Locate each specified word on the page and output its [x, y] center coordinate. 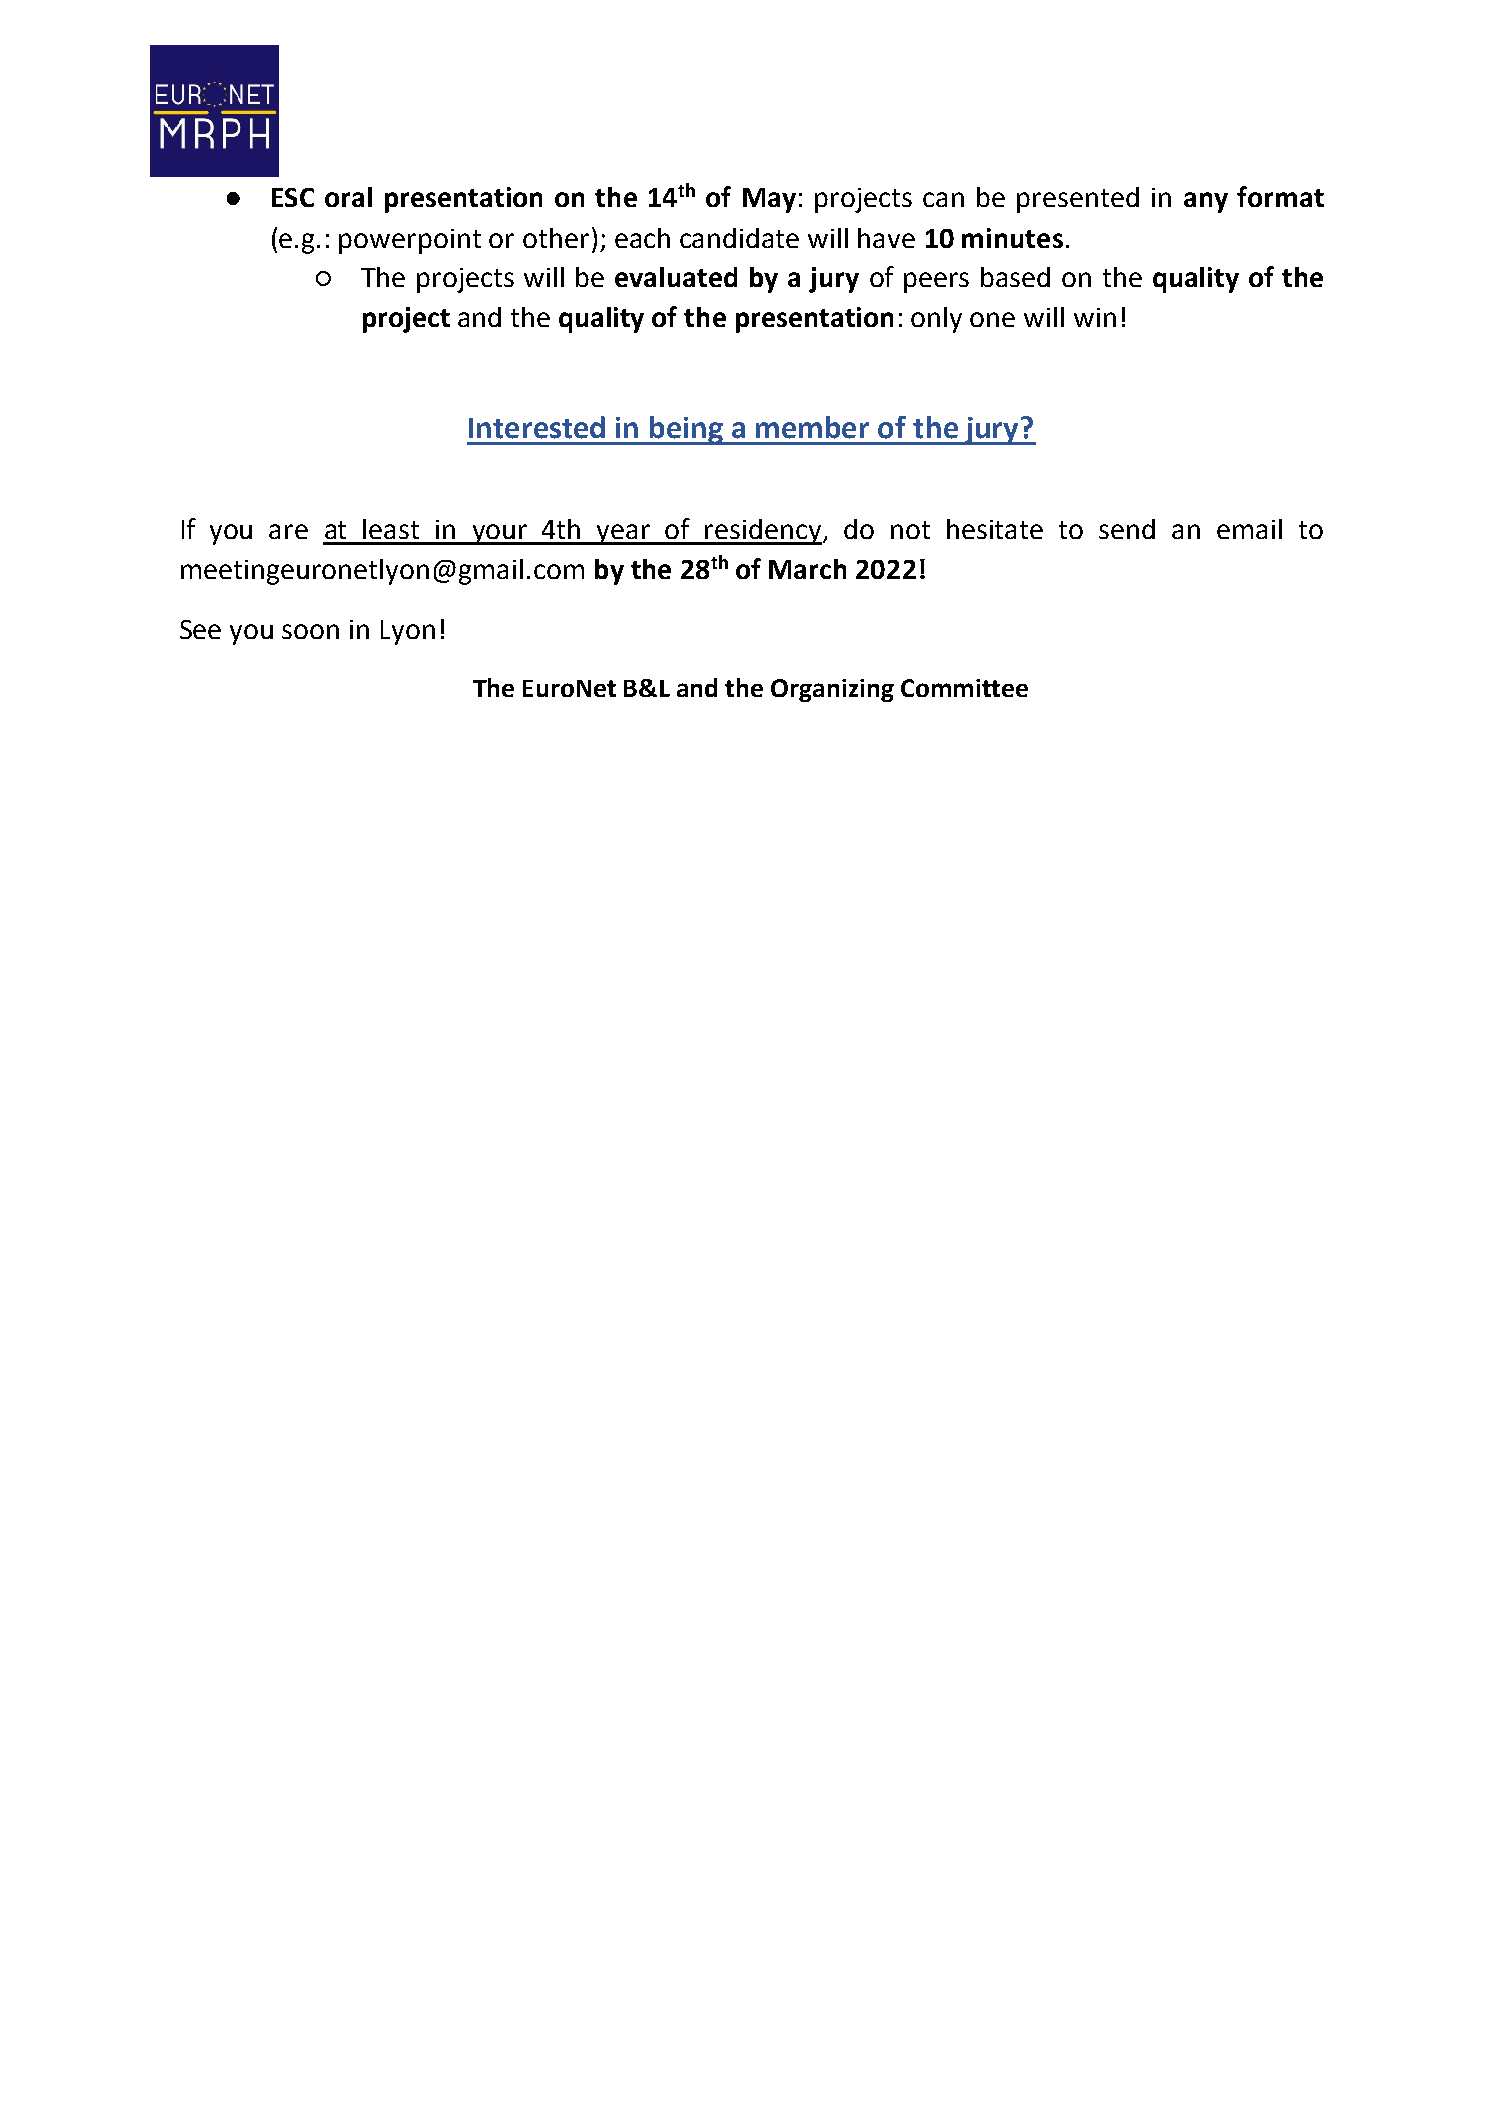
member [812, 427]
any [1206, 202]
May [769, 200]
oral [348, 197]
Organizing [832, 690]
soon [310, 631]
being [687, 430]
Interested [537, 427]
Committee [964, 688]
